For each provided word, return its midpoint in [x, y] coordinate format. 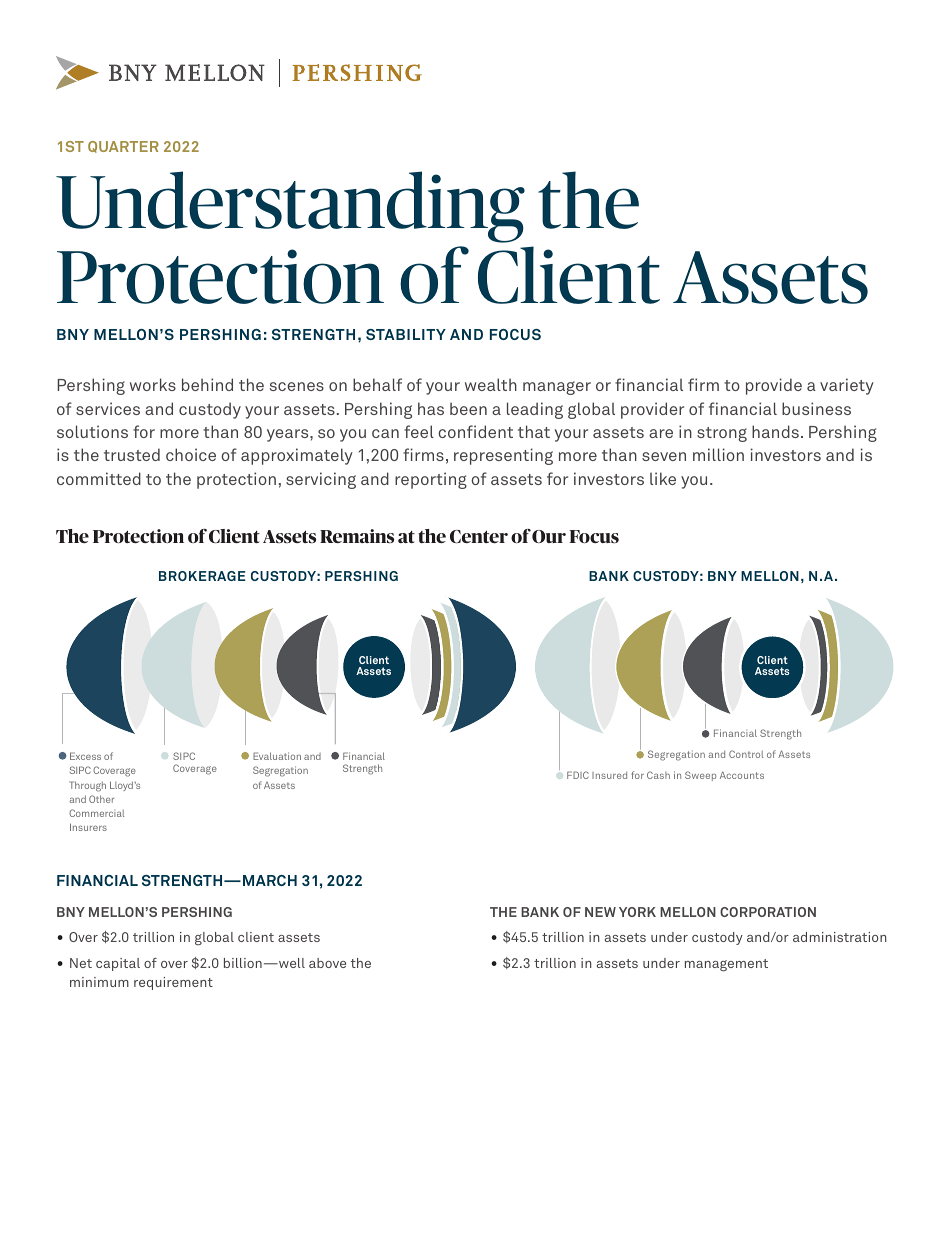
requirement [173, 983]
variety [847, 386]
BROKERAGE [202, 576]
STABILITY [406, 334]
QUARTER [123, 147]
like [663, 478]
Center [479, 536]
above [327, 963]
